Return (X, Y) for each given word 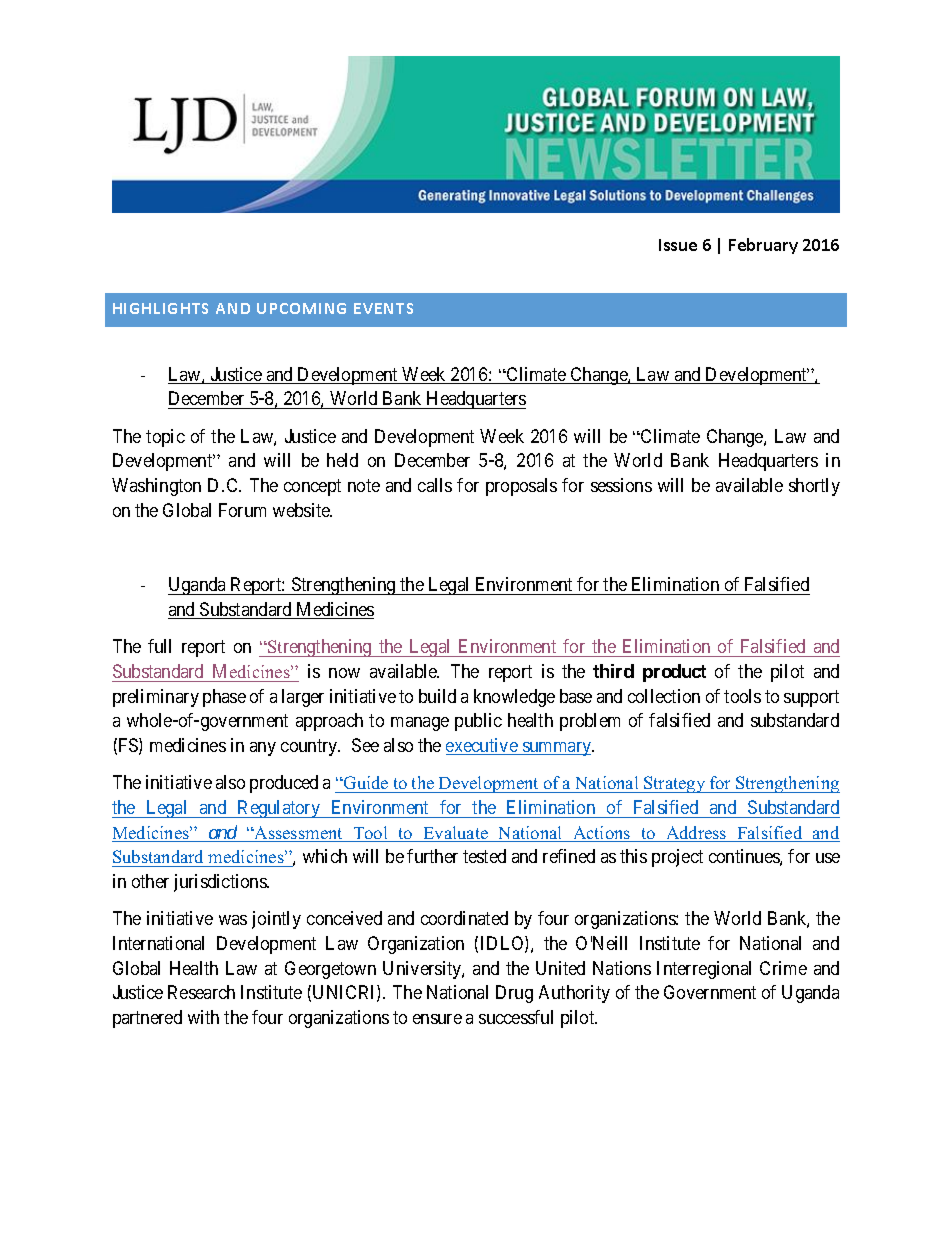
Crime (783, 968)
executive (483, 746)
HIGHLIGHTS (160, 308)
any (263, 749)
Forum (242, 510)
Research (201, 992)
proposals (521, 487)
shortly (814, 487)
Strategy (675, 784)
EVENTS (383, 308)
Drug (514, 994)
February (763, 246)
